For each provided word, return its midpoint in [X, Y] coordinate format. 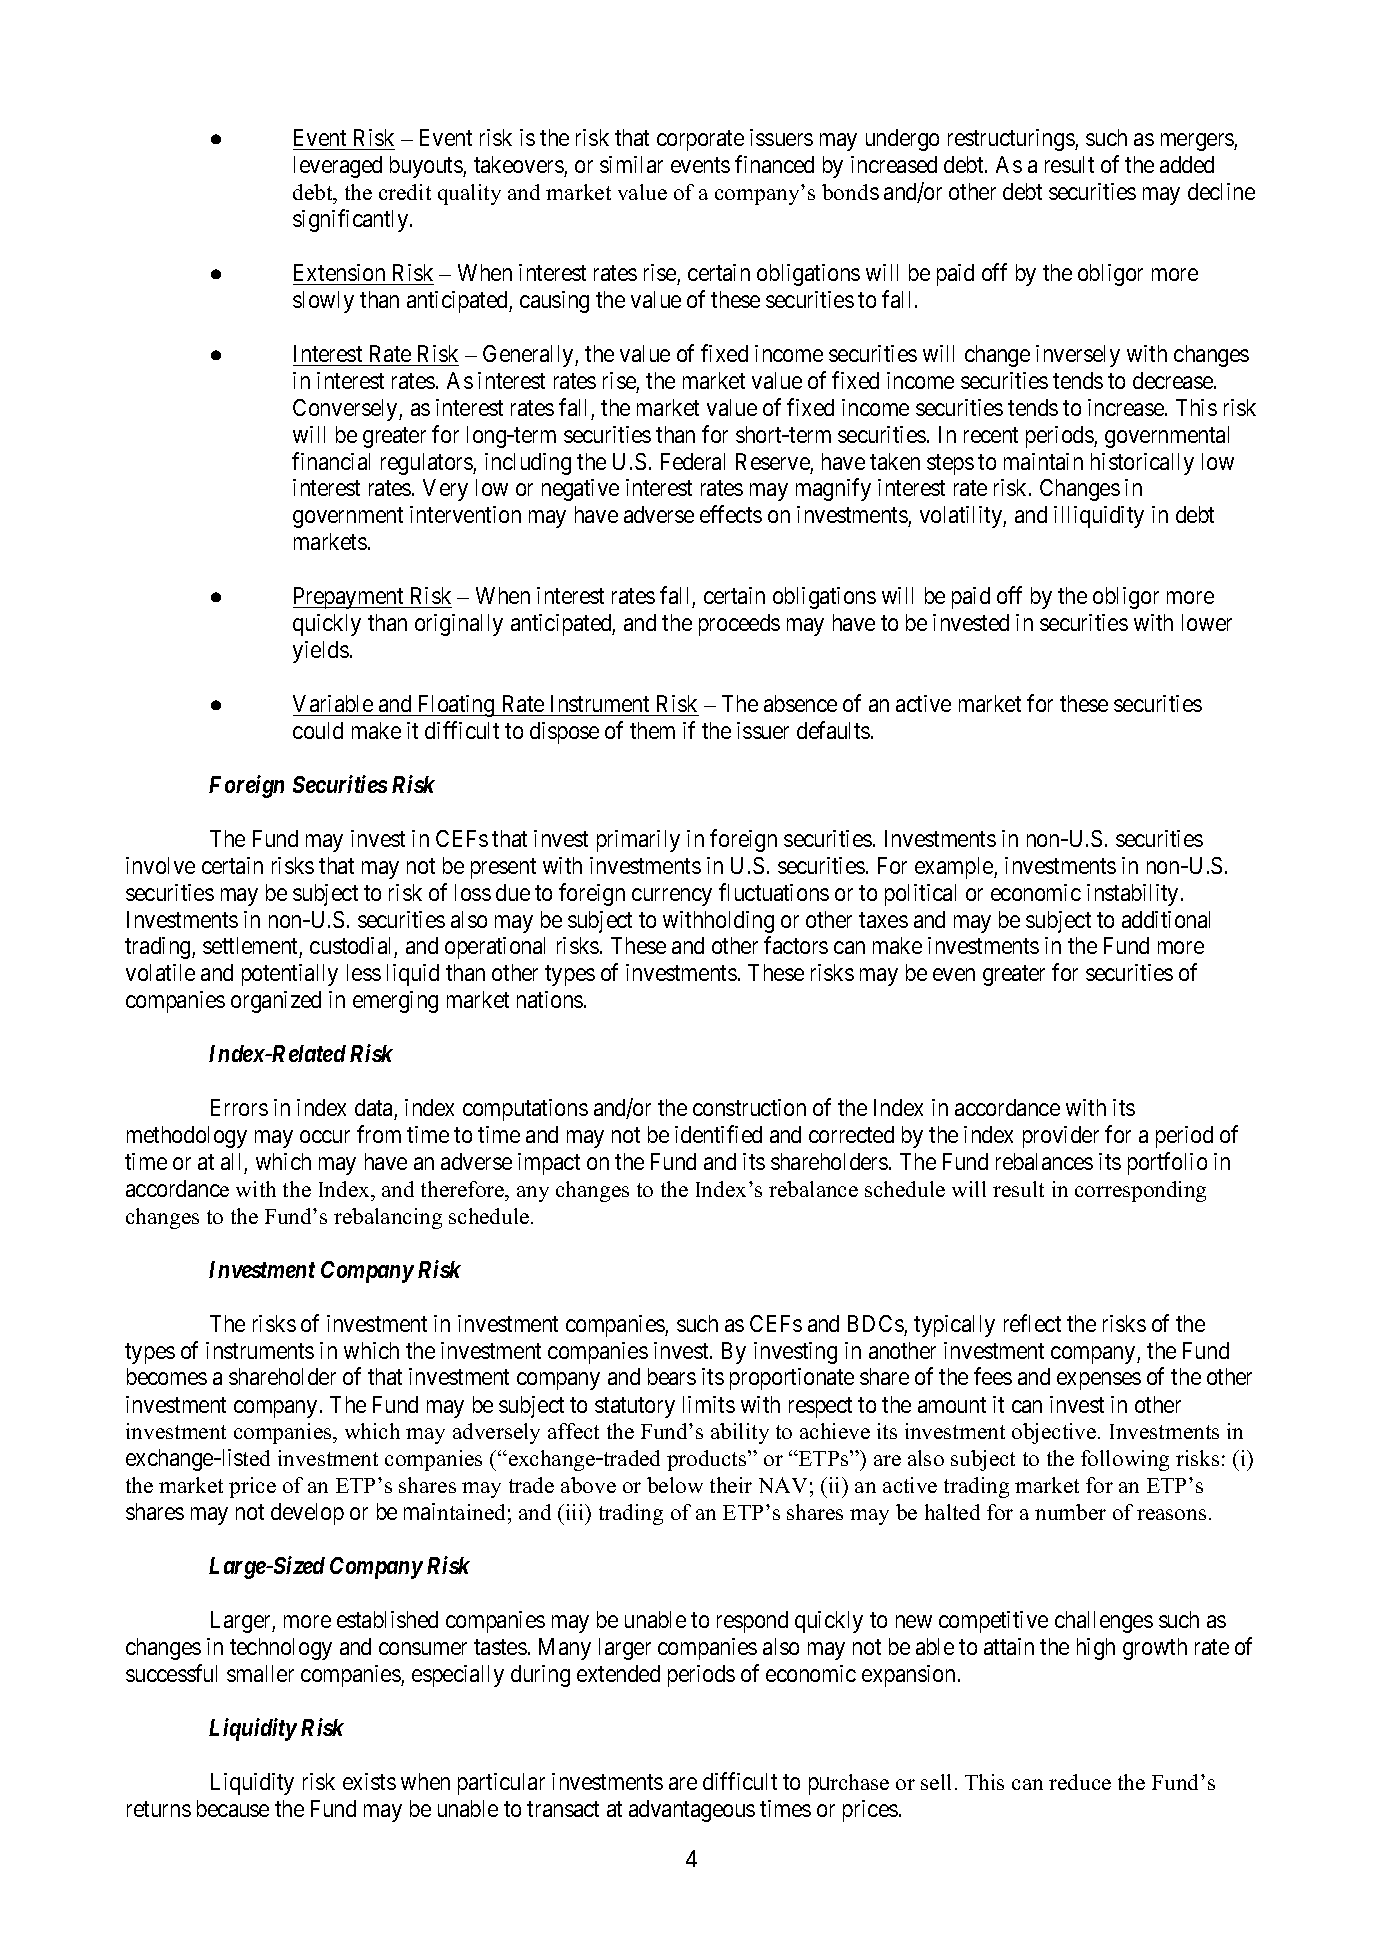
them [652, 730]
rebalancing [388, 1218]
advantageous [692, 1811]
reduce [1080, 1782]
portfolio [1167, 1163]
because [233, 1808]
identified [718, 1134]
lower [1207, 622]
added [1187, 164]
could [318, 730]
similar [631, 164]
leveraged [338, 167]
